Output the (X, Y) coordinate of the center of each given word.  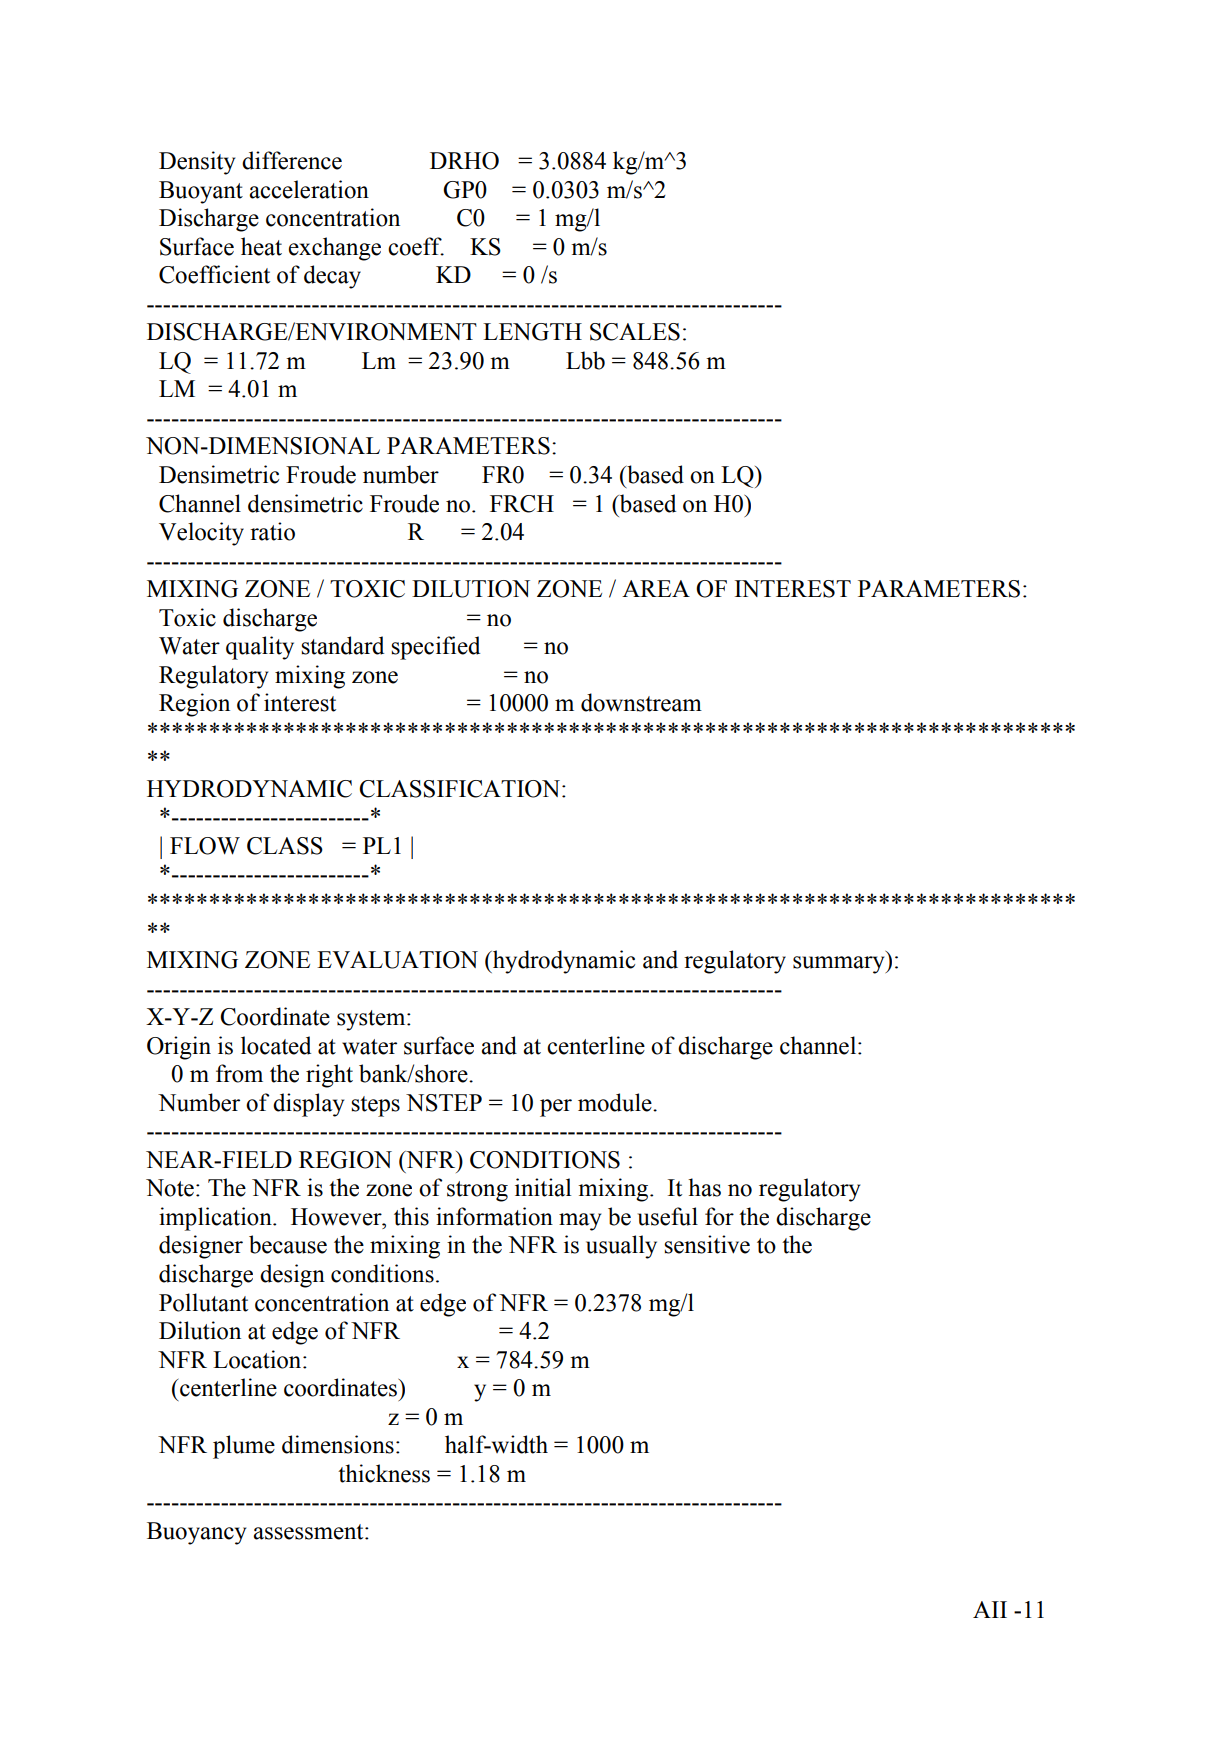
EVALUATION (397, 960)
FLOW (205, 846)
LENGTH (532, 332)
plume (244, 1447)
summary (840, 965)
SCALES (635, 332)
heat (261, 246)
